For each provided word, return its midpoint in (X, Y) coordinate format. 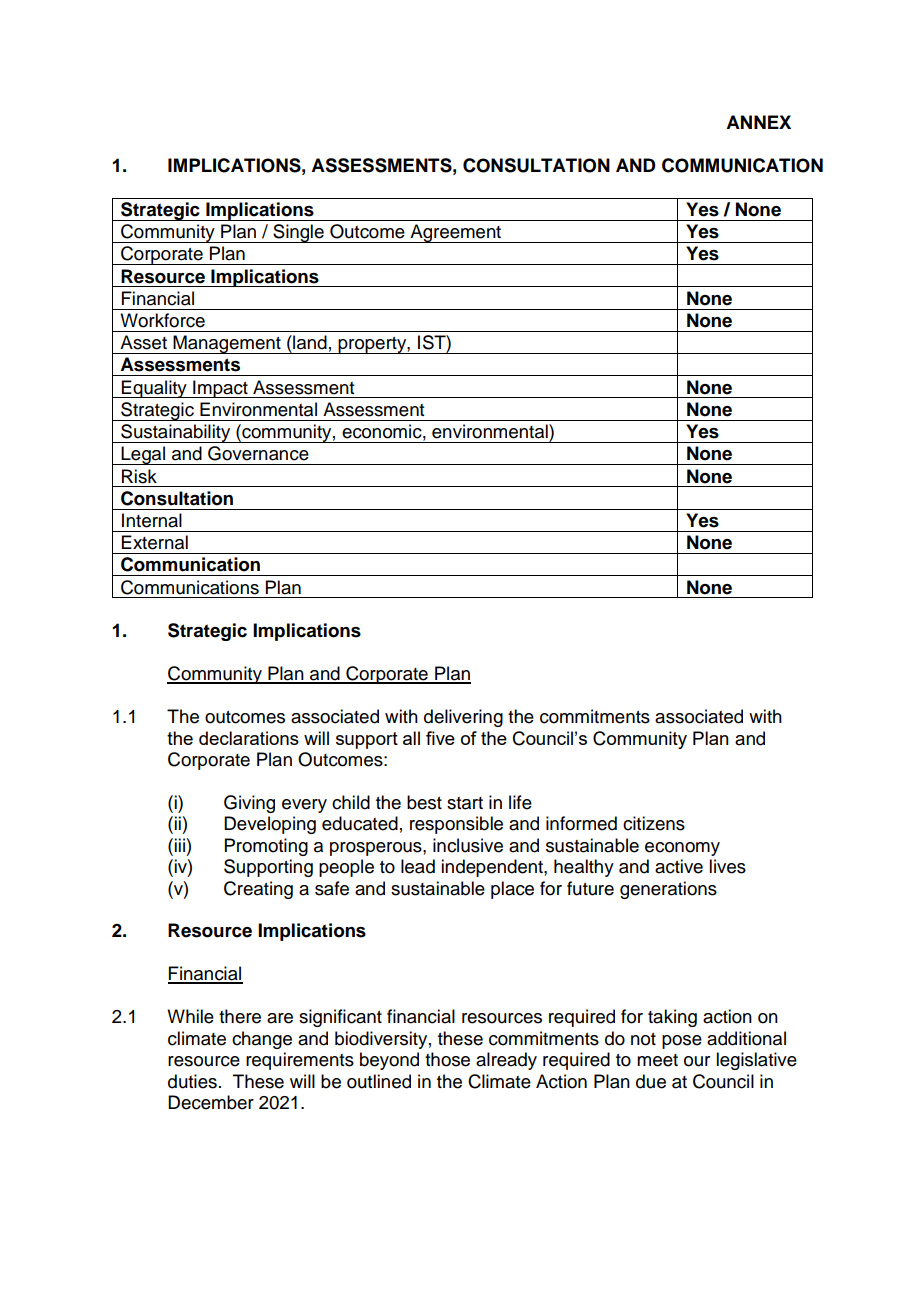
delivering (463, 718)
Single (298, 233)
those (447, 1059)
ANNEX (758, 122)
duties (192, 1081)
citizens (654, 823)
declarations (249, 738)
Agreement (456, 233)
